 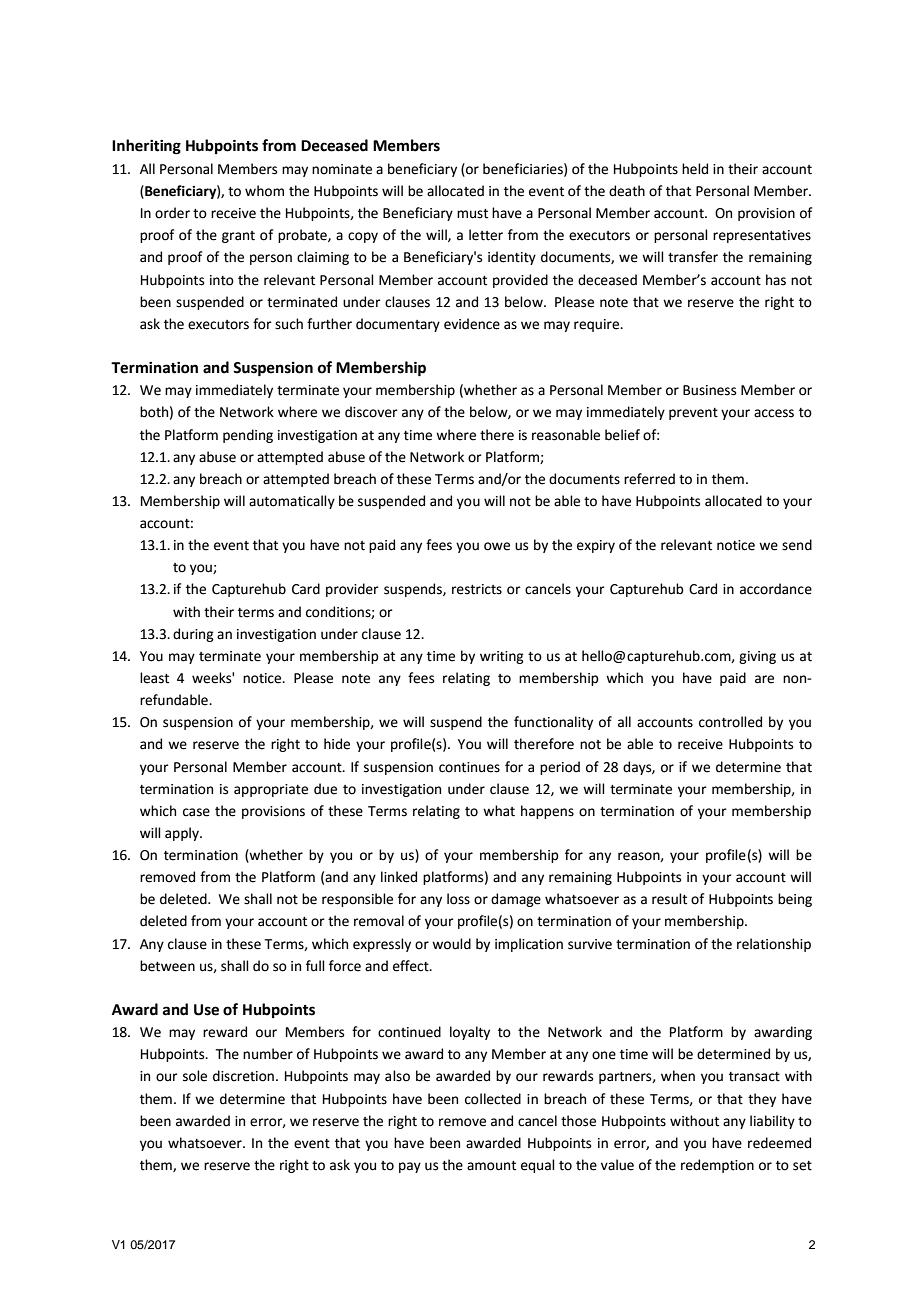 What do you see at coordinates (709, 390) in the screenshot?
I see `Business` at bounding box center [709, 390].
